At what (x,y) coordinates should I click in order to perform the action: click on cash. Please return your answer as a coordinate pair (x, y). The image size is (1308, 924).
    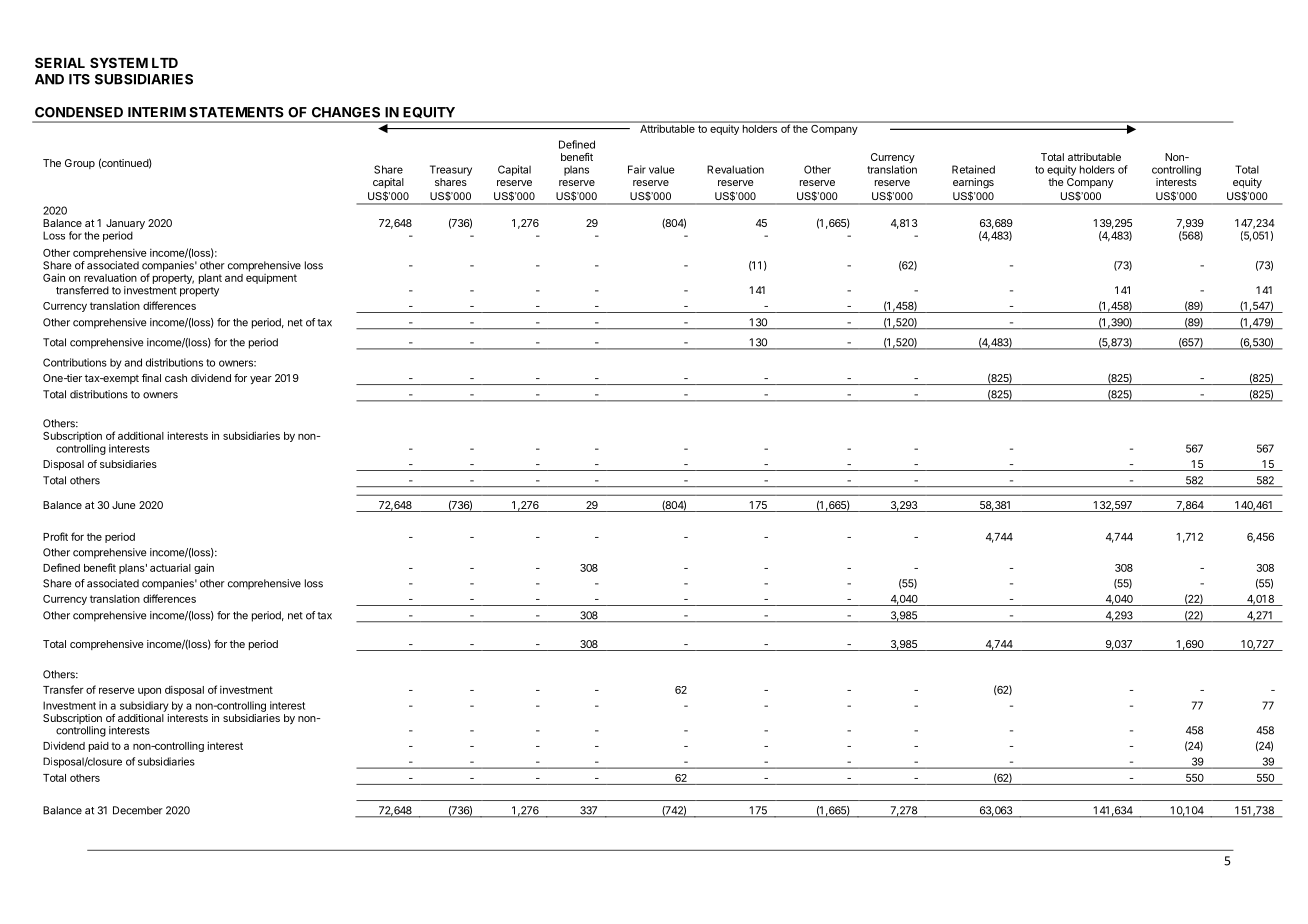
    Looking at the image, I should click on (176, 378).
